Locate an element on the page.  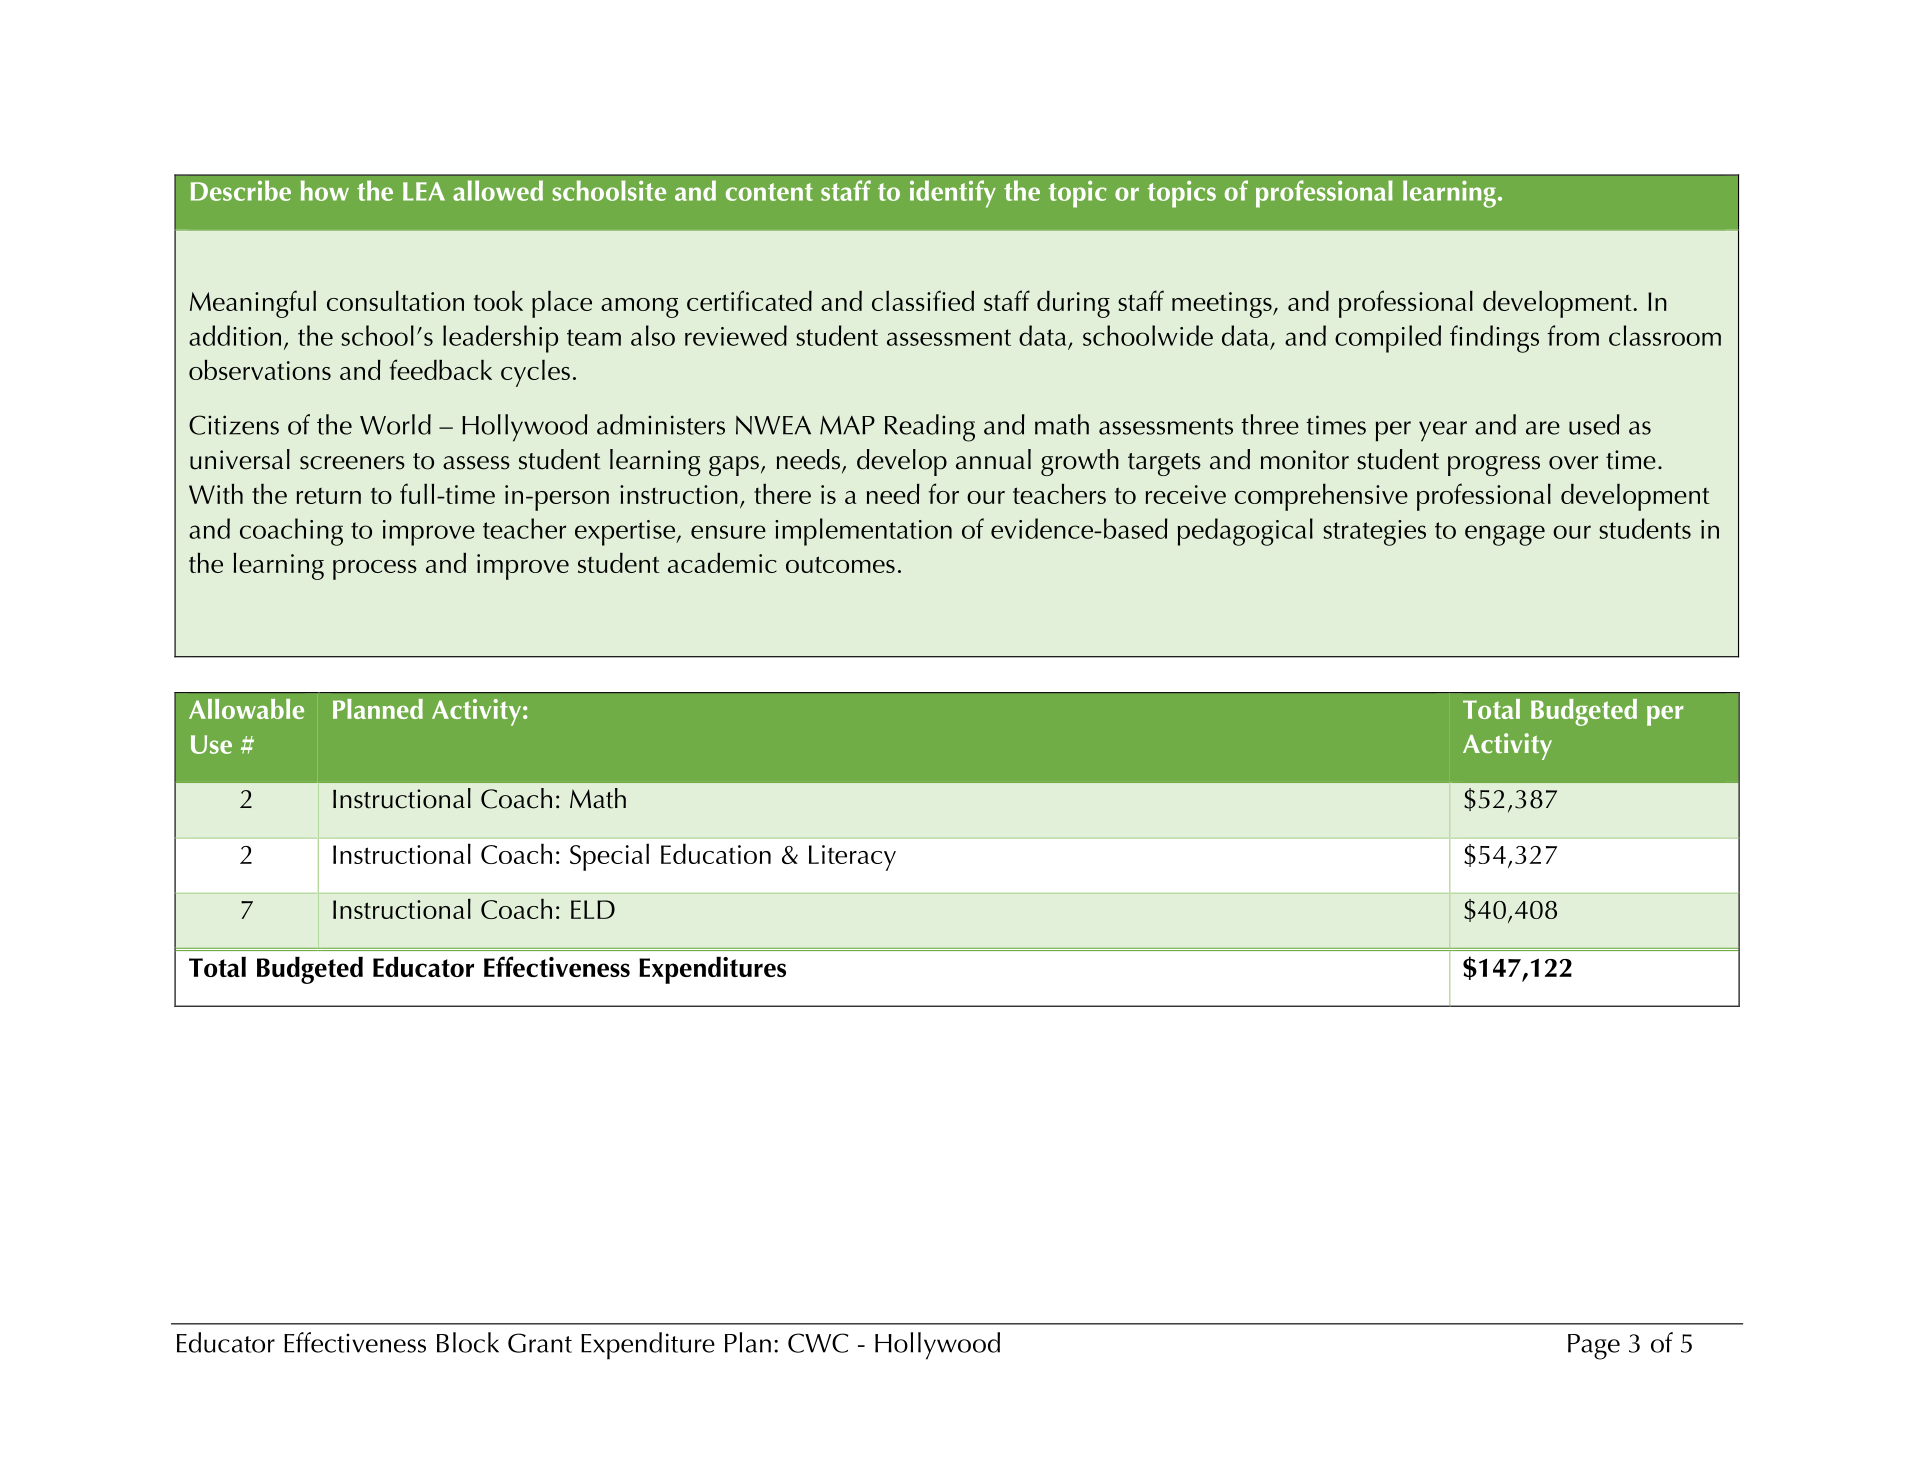
engage is located at coordinates (1505, 535).
